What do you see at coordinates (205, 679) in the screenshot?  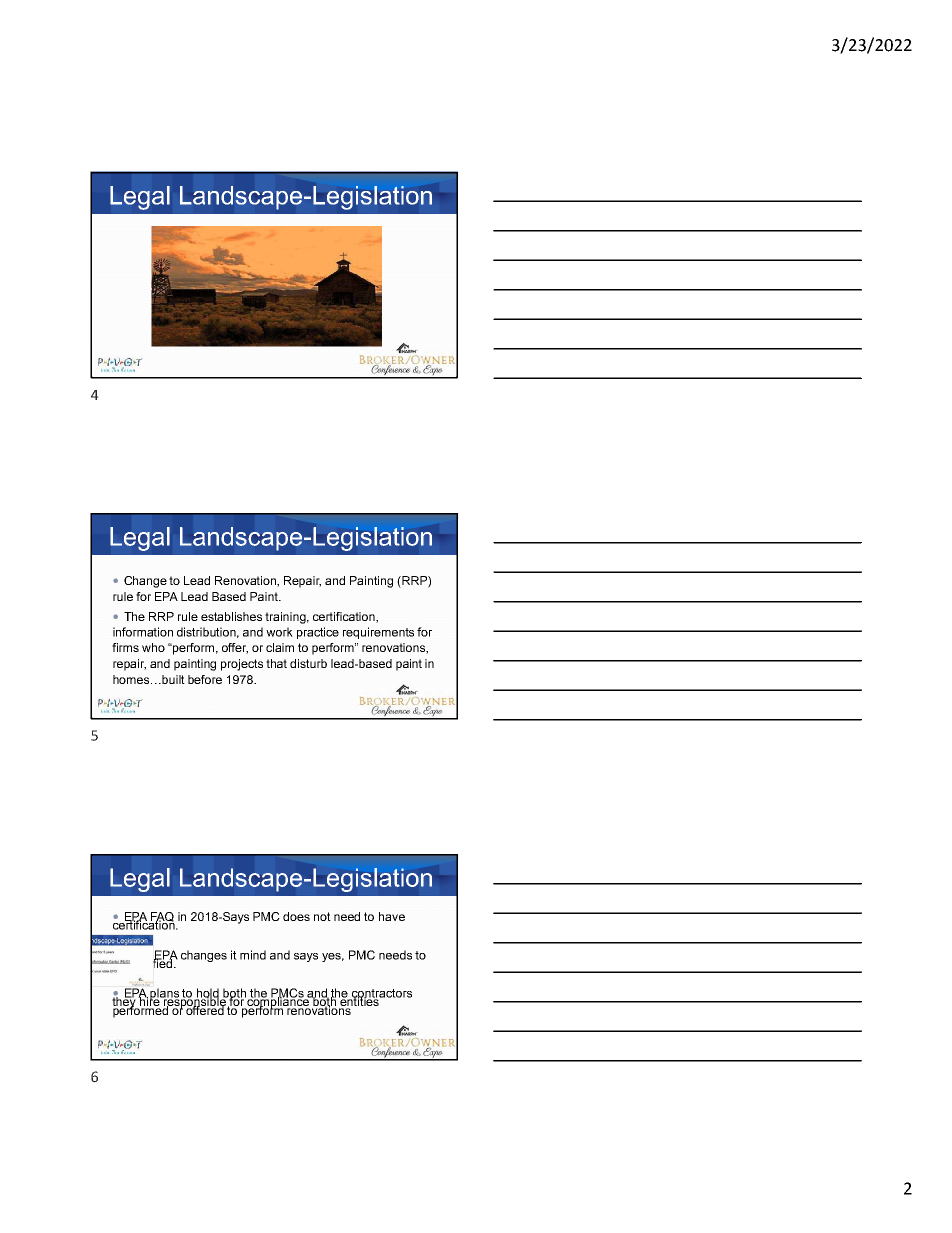 I see `before` at bounding box center [205, 679].
